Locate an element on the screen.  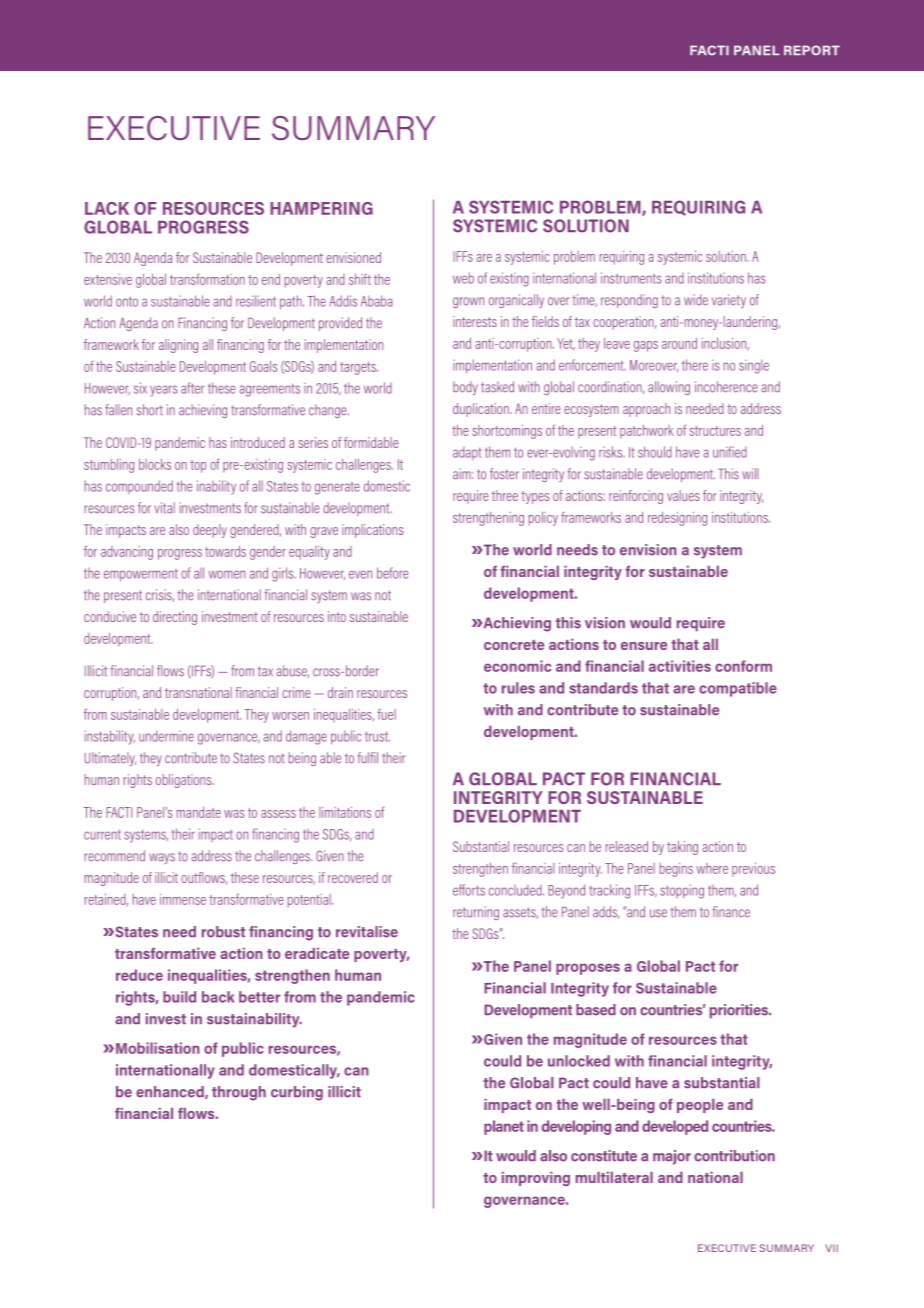
will is located at coordinates (750, 473).
